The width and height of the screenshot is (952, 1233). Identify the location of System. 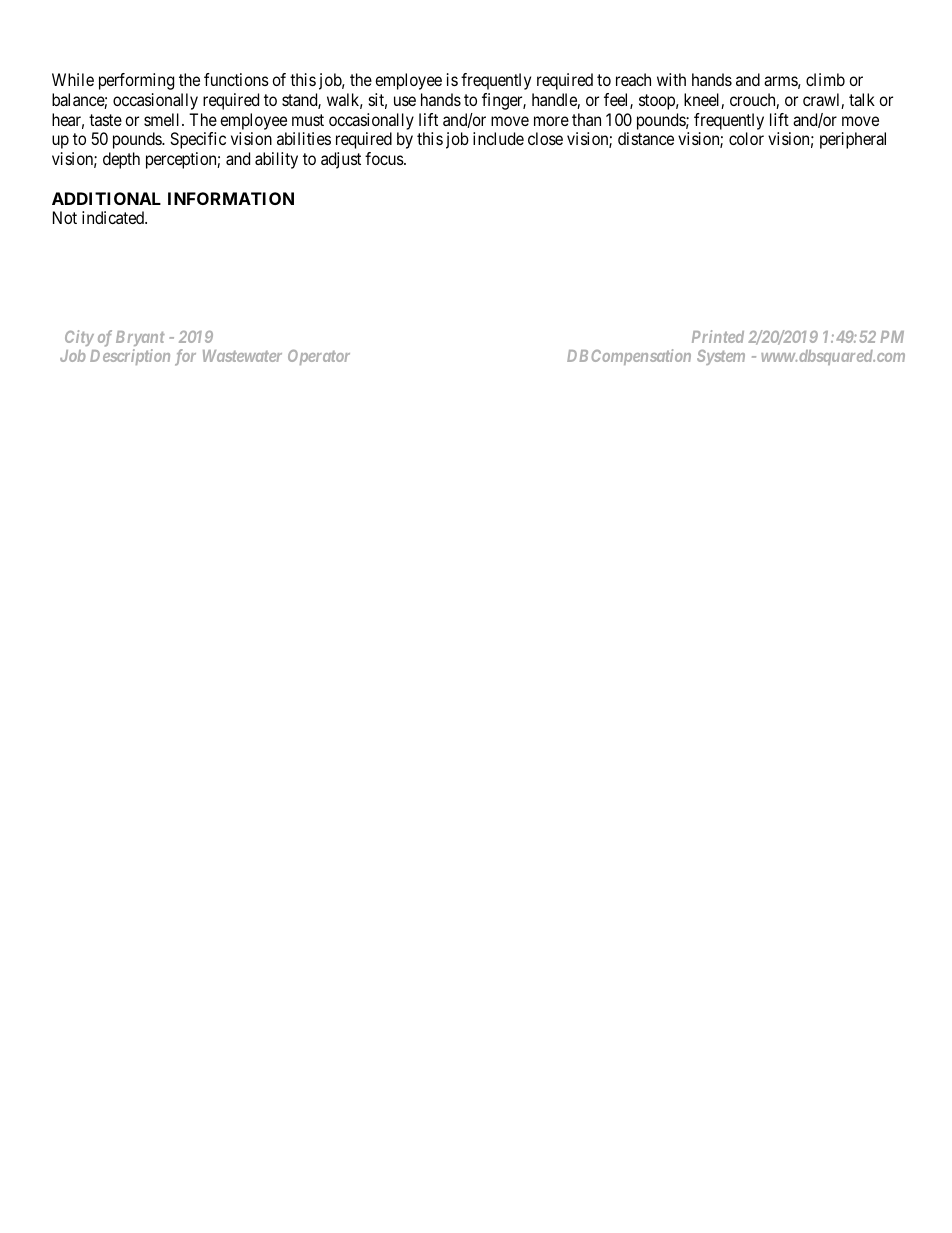
(721, 357).
